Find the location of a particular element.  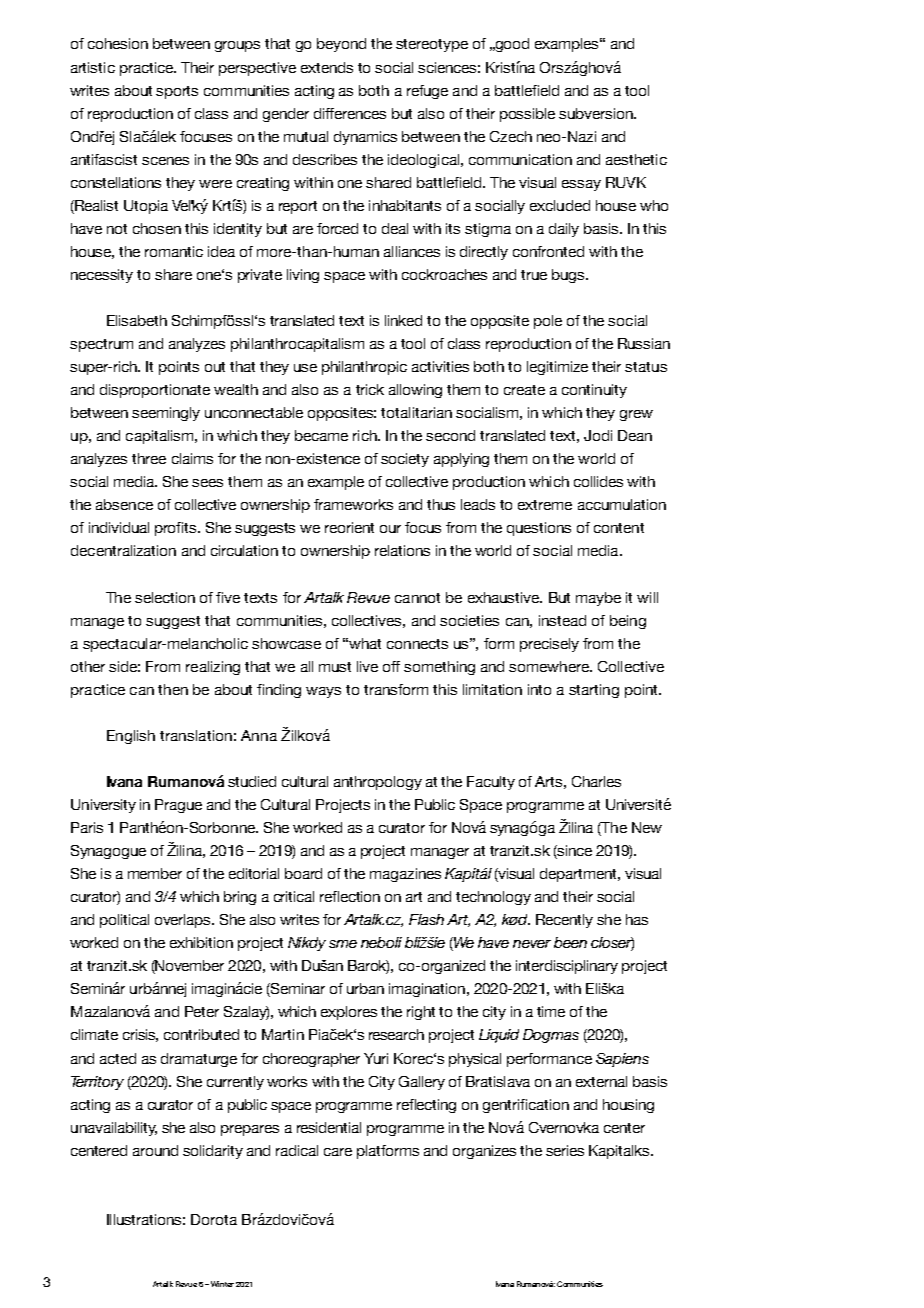

starting is located at coordinates (594, 691).
